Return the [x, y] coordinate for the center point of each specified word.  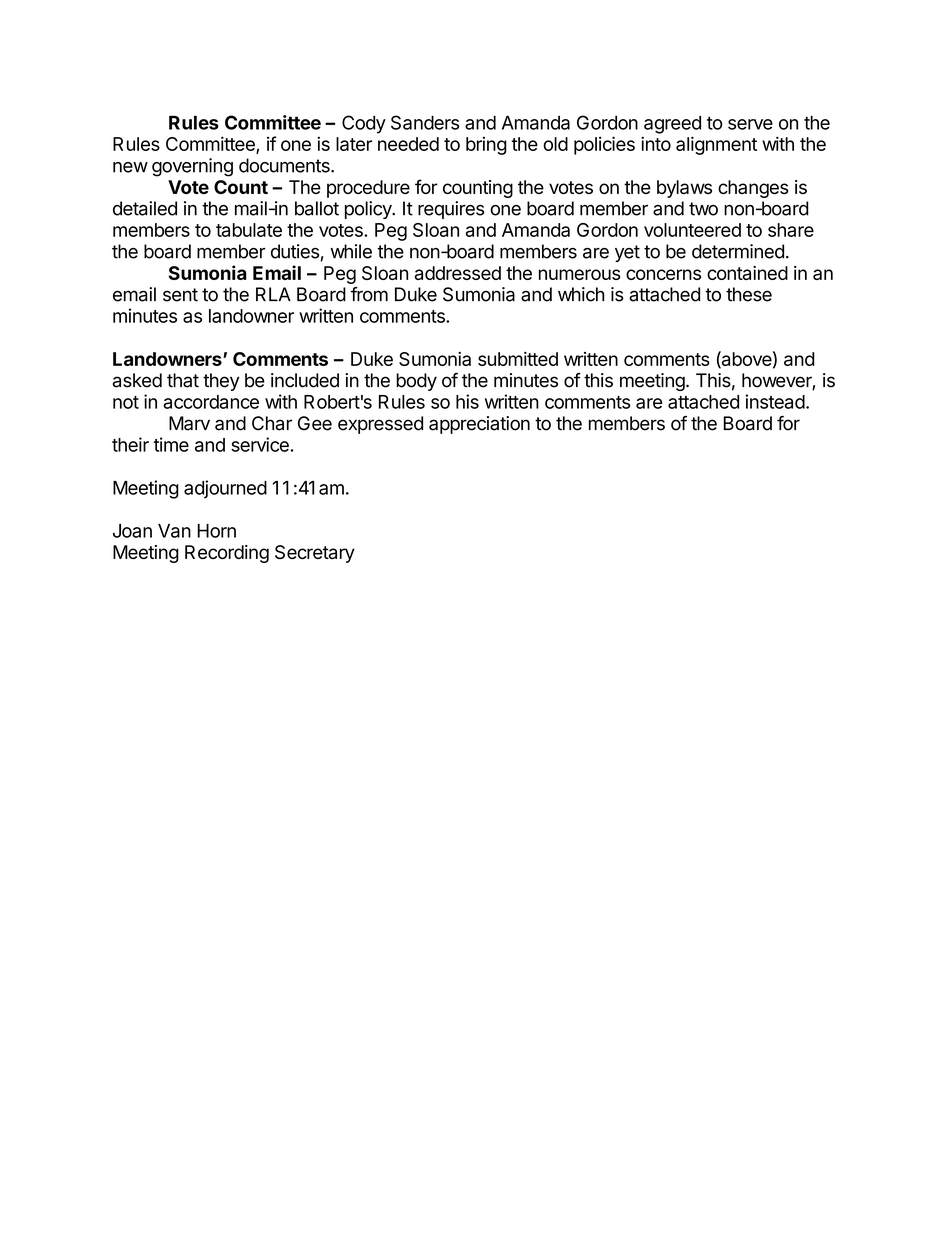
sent [180, 295]
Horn [216, 531]
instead [775, 401]
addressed [458, 273]
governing [192, 167]
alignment [716, 145]
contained [747, 273]
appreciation [479, 425]
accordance [211, 402]
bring [486, 145]
